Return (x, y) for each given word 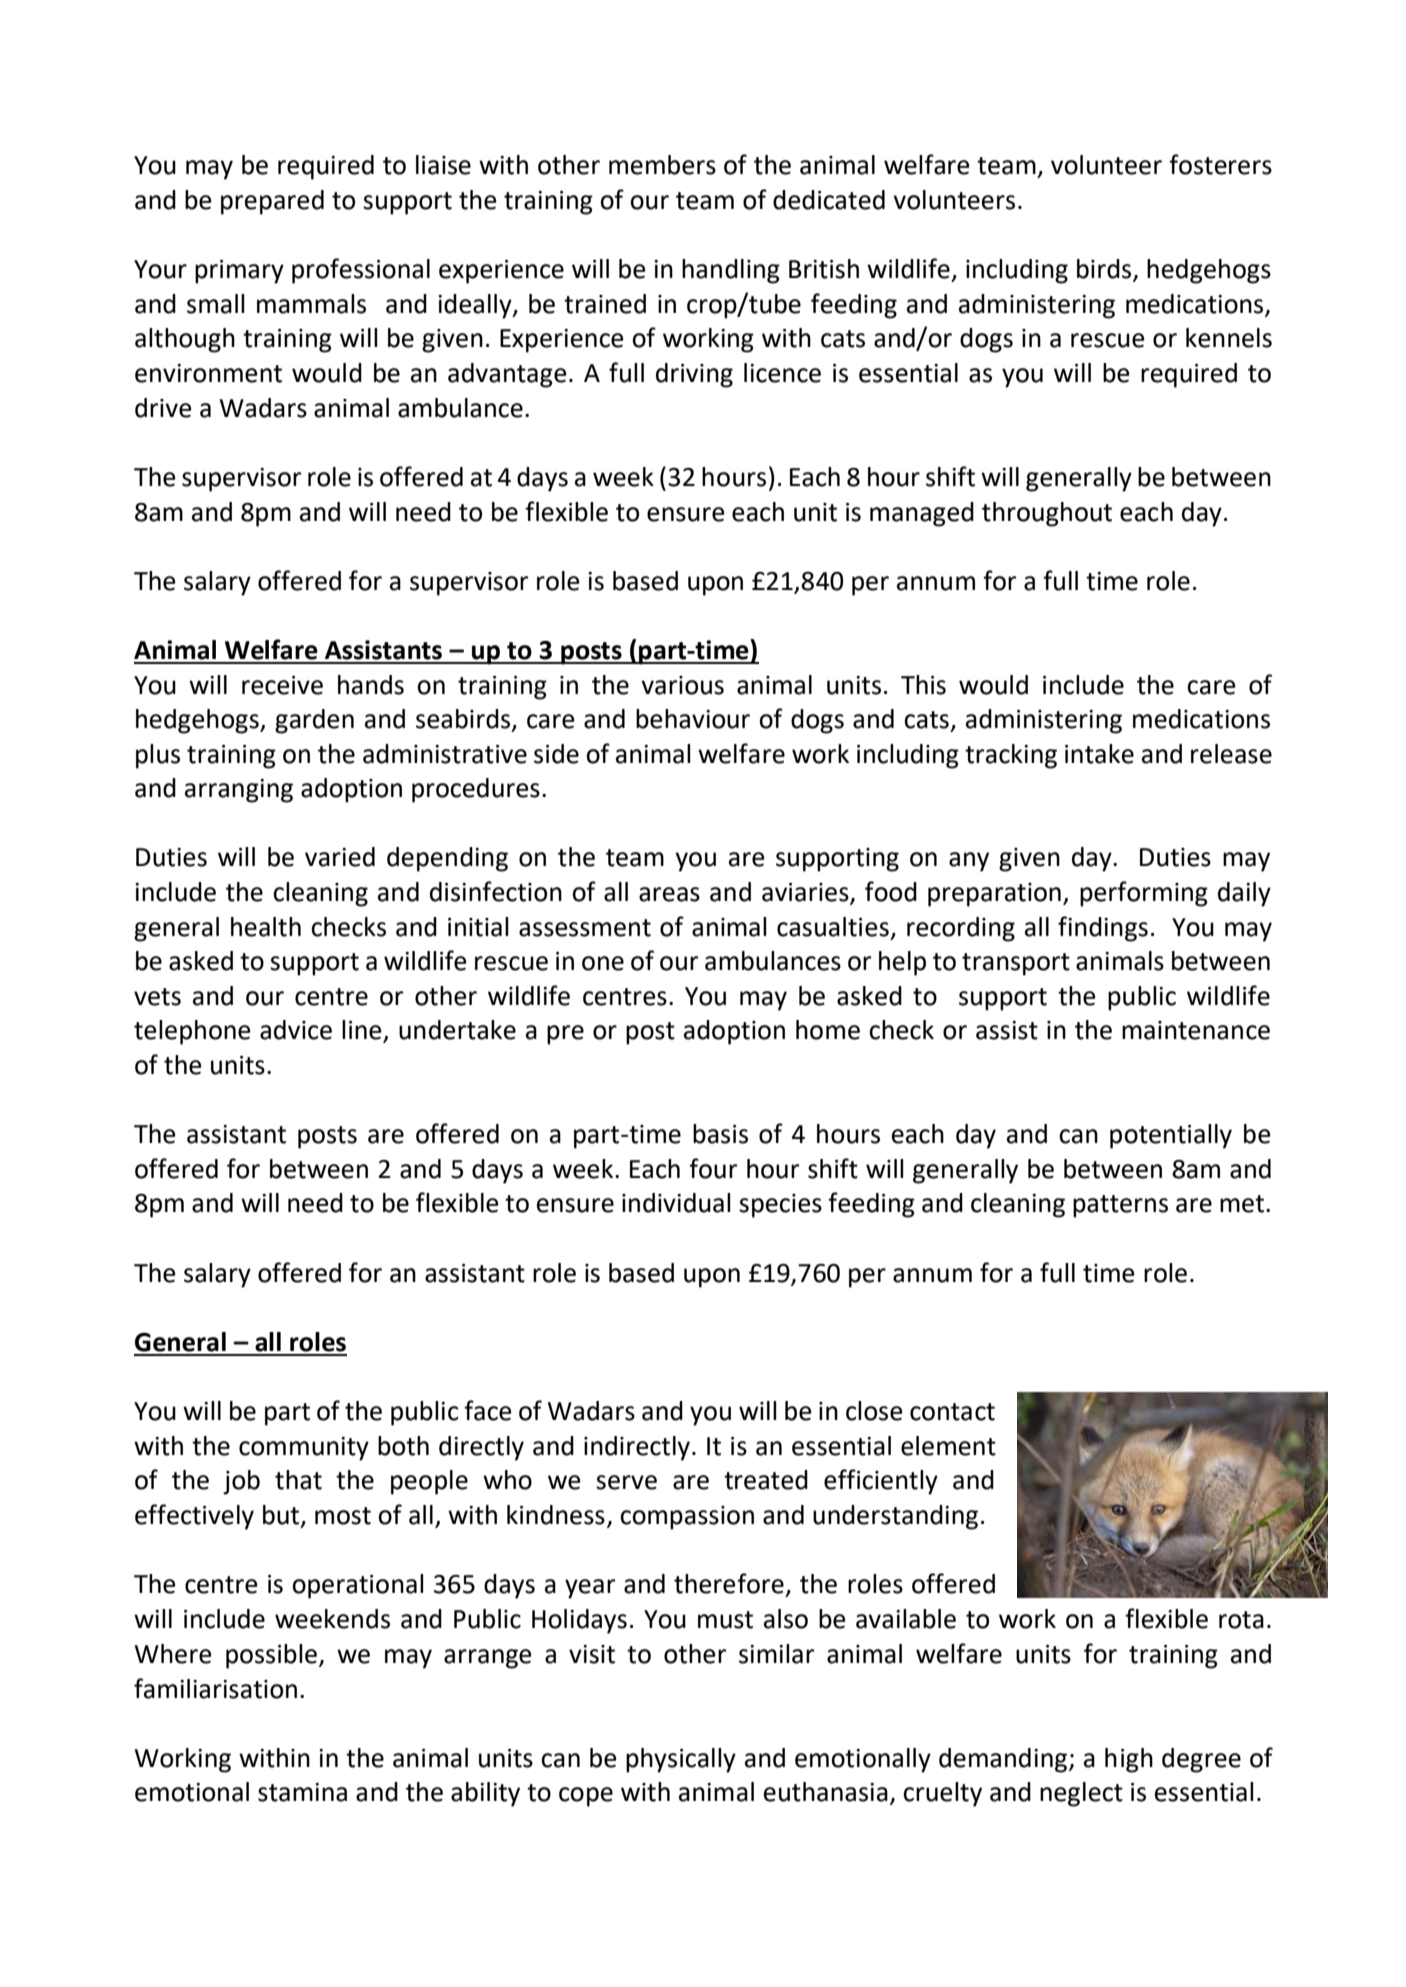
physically (681, 1760)
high (1129, 1760)
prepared (272, 202)
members (662, 165)
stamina (302, 1792)
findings (1103, 929)
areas (669, 894)
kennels (1229, 338)
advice (296, 1030)
